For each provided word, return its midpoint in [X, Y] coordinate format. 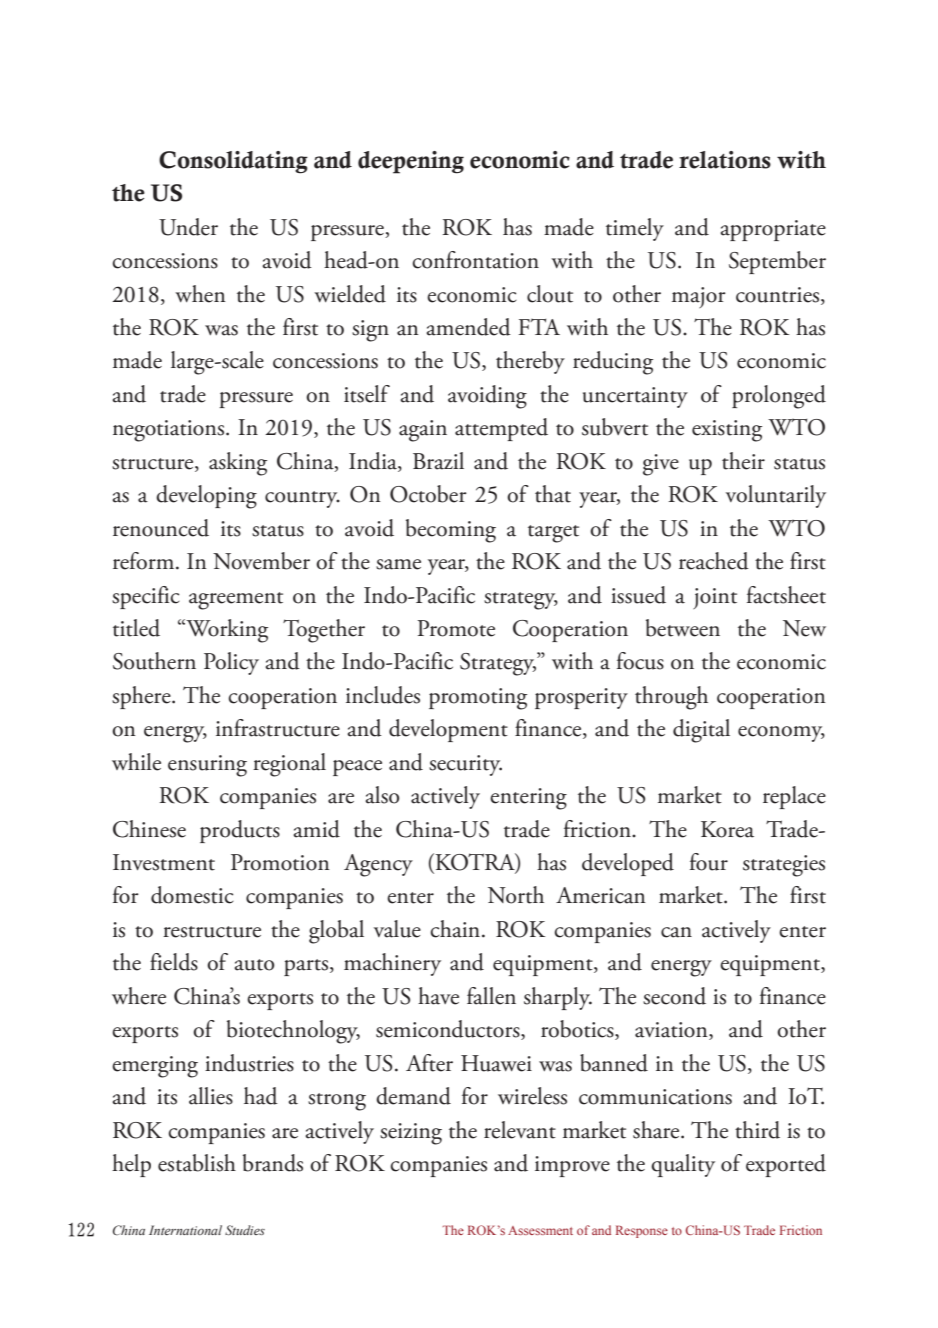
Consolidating [233, 162]
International [185, 1230]
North [516, 895]
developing [206, 497]
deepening [411, 162]
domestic [192, 895]
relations [725, 160]
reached [714, 561]
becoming [451, 531]
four [709, 862]
